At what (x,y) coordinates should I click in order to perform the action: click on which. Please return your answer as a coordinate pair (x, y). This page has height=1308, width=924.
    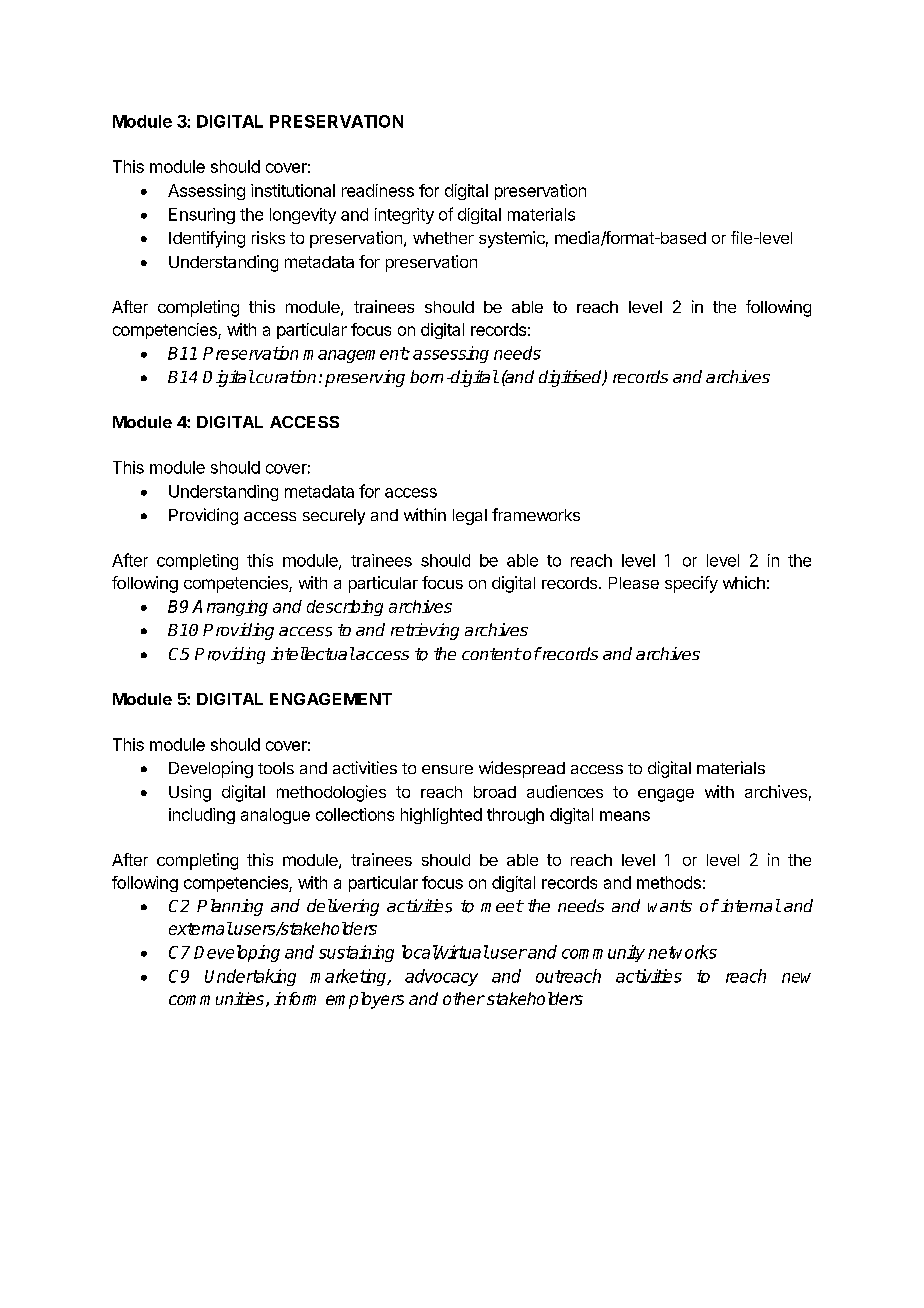
    Looking at the image, I should click on (744, 582).
